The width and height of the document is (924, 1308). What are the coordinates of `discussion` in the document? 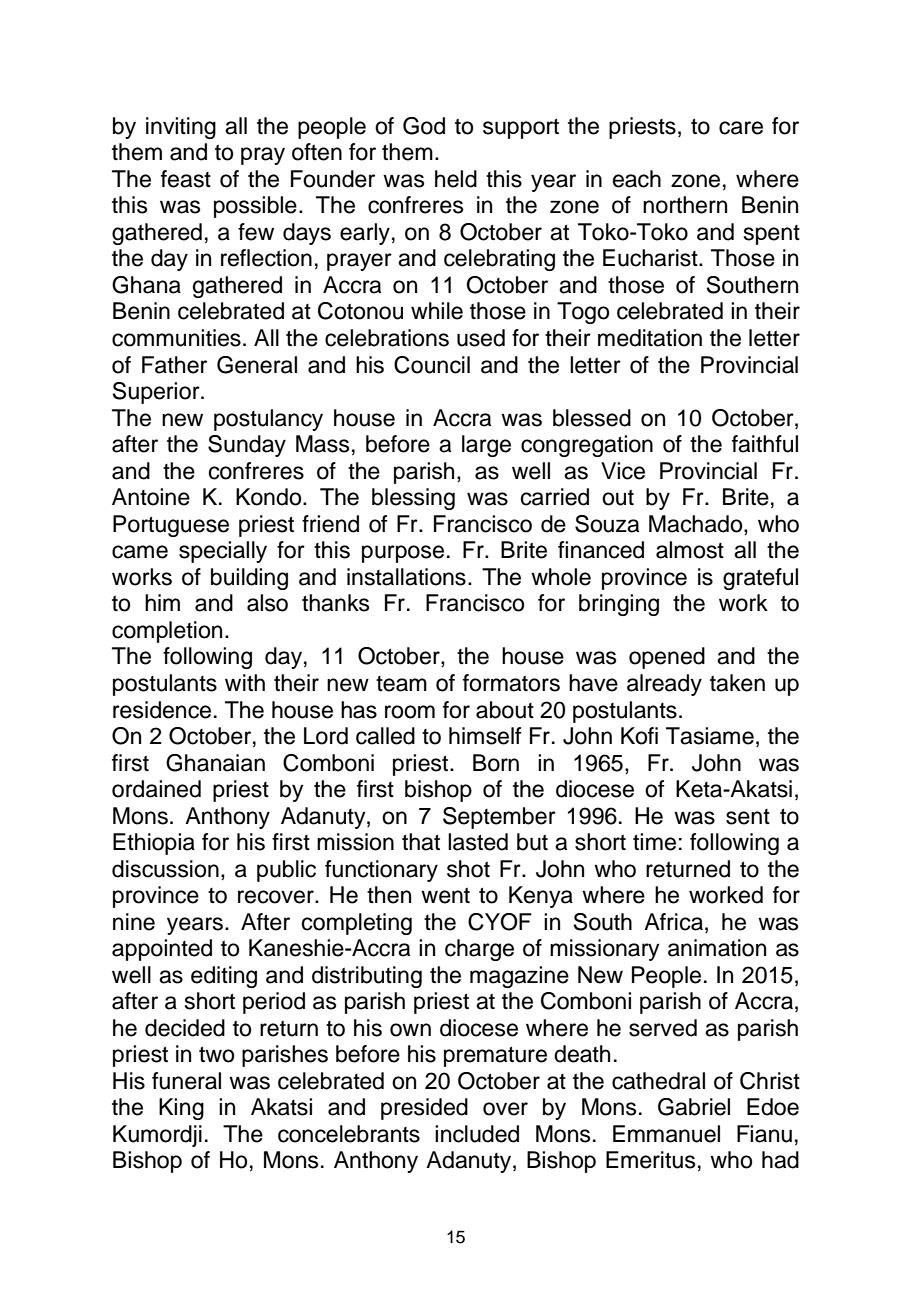 It's located at (165, 869).
